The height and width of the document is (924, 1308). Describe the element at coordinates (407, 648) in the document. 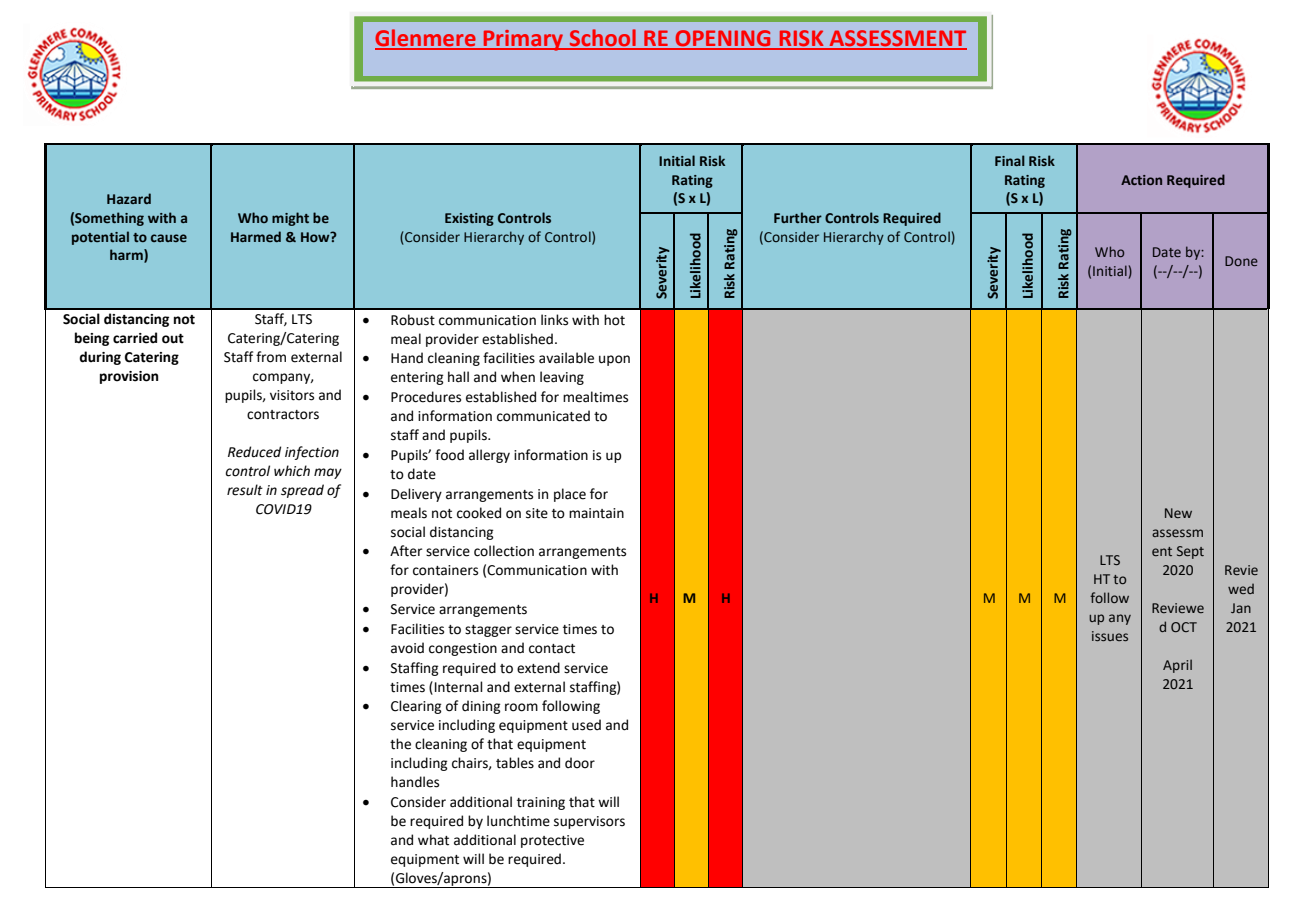

I see `avoid` at that location.
